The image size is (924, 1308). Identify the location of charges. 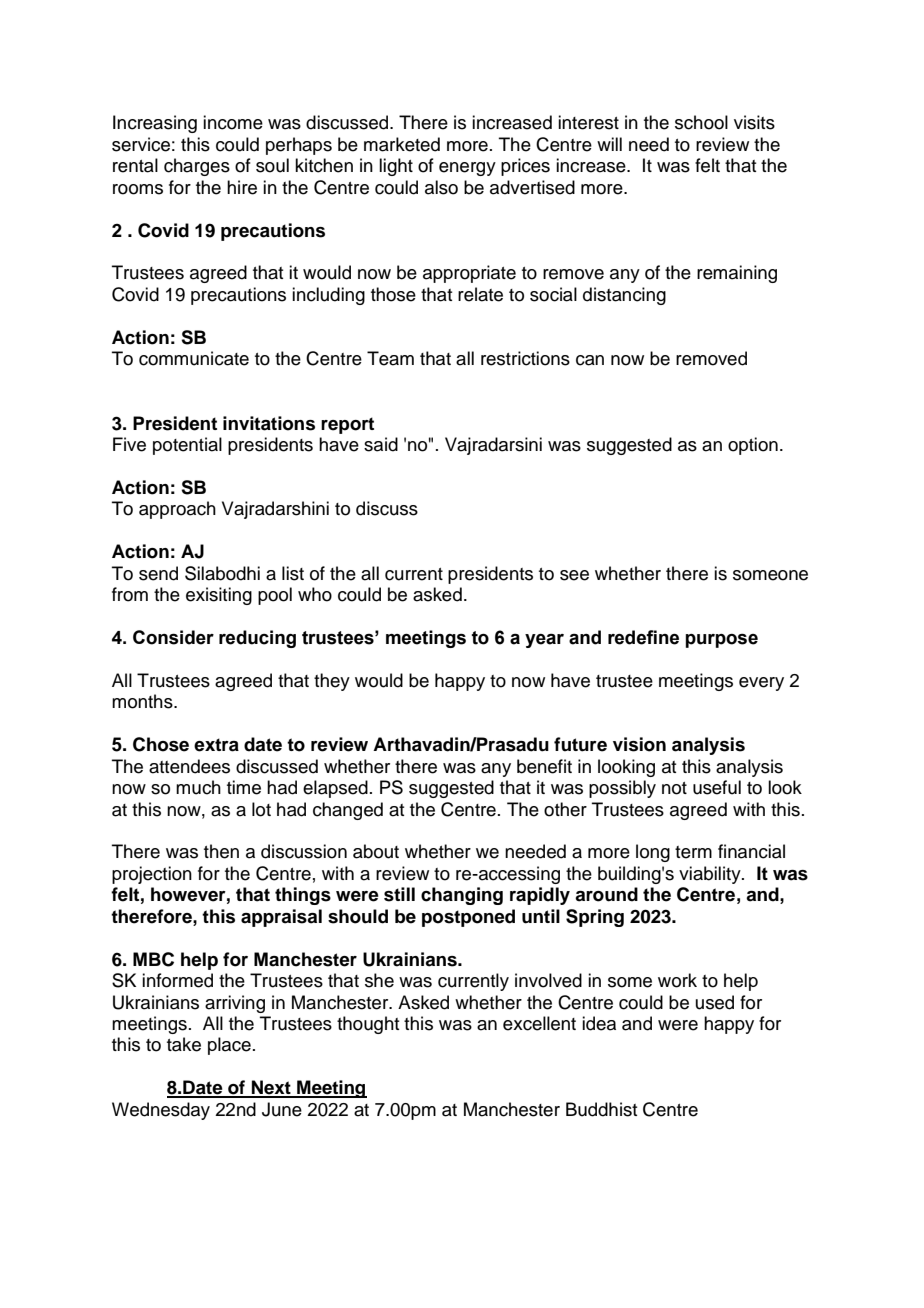
(197, 167).
